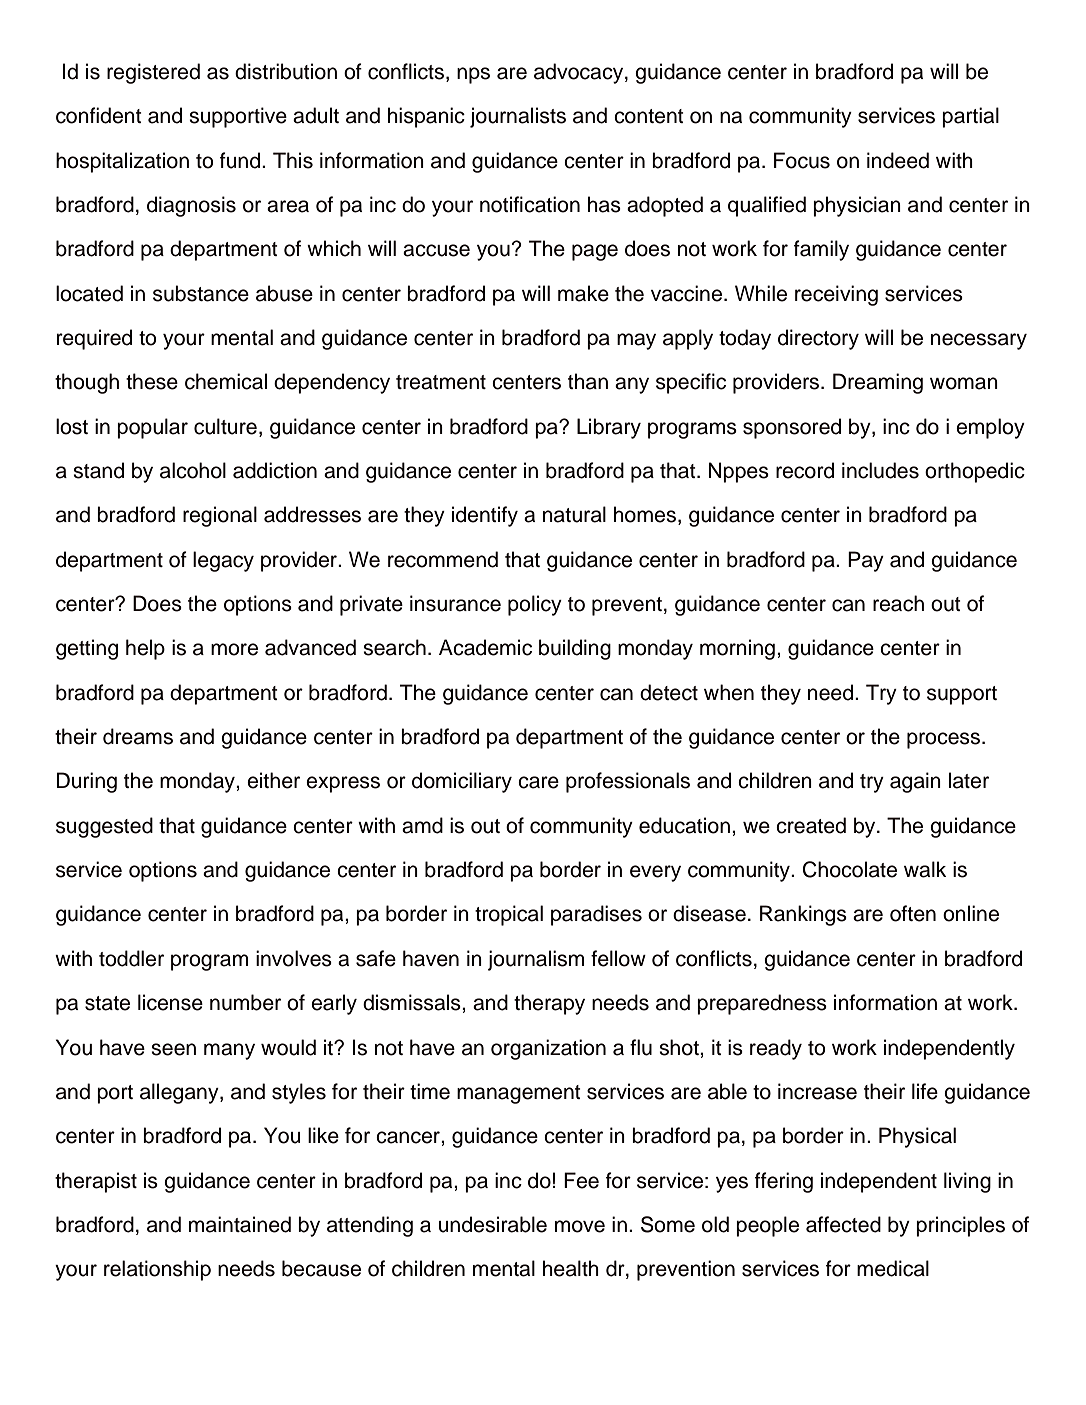  I want to click on care, so click(538, 782).
